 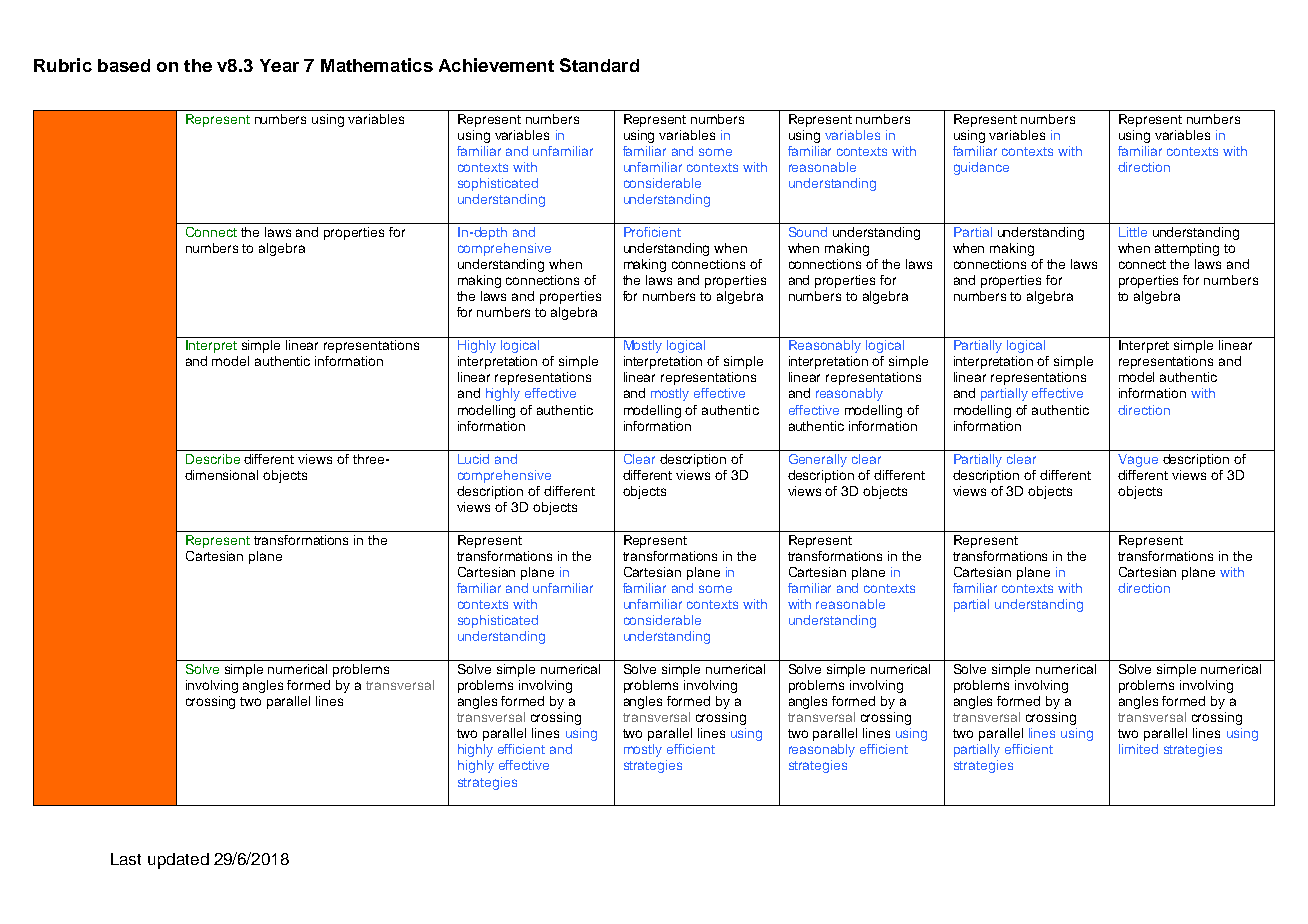 What do you see at coordinates (808, 232) in the image?
I see `Sound` at bounding box center [808, 232].
